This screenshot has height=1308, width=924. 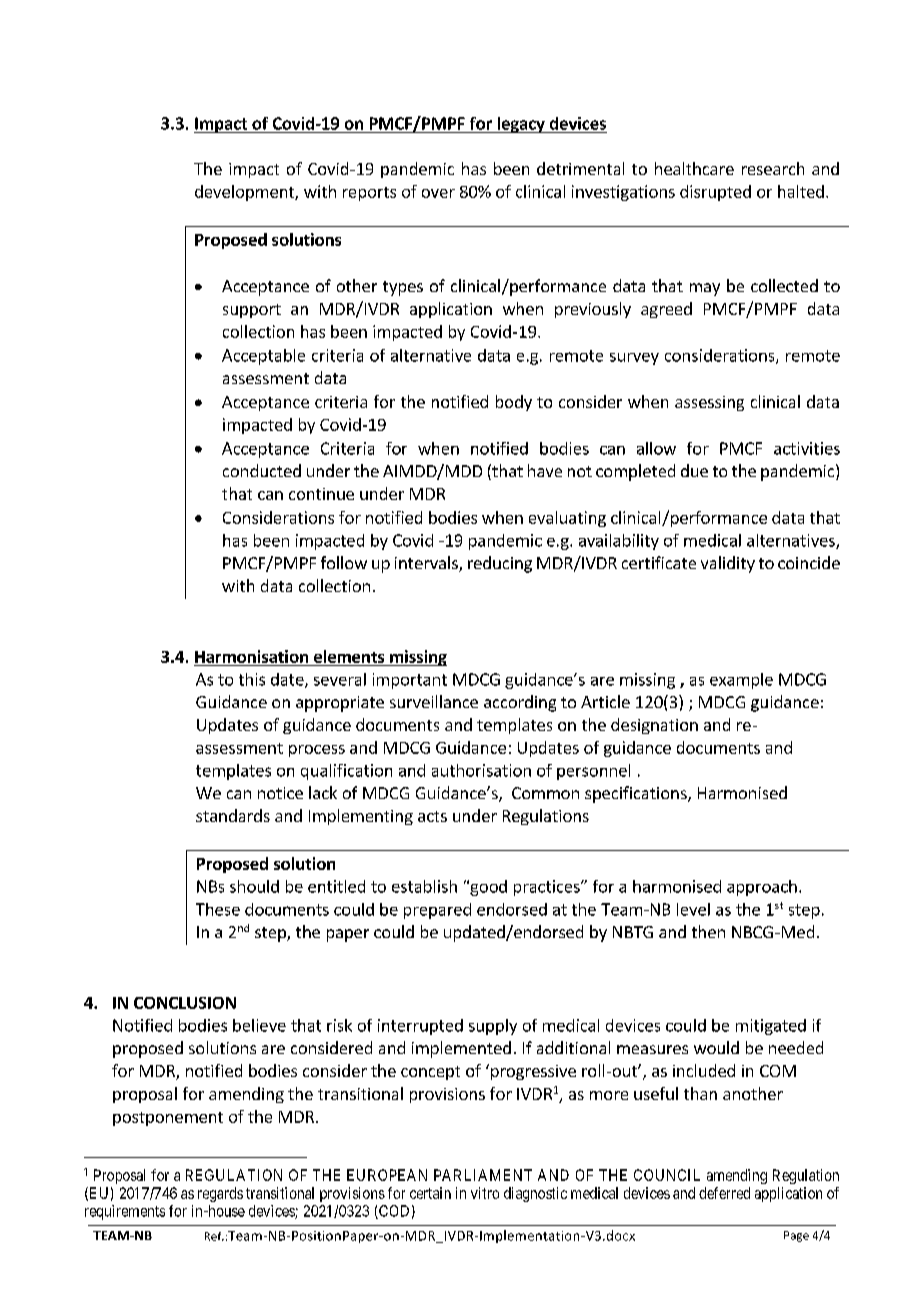 What do you see at coordinates (262, 470) in the screenshot?
I see `conducted` at bounding box center [262, 470].
